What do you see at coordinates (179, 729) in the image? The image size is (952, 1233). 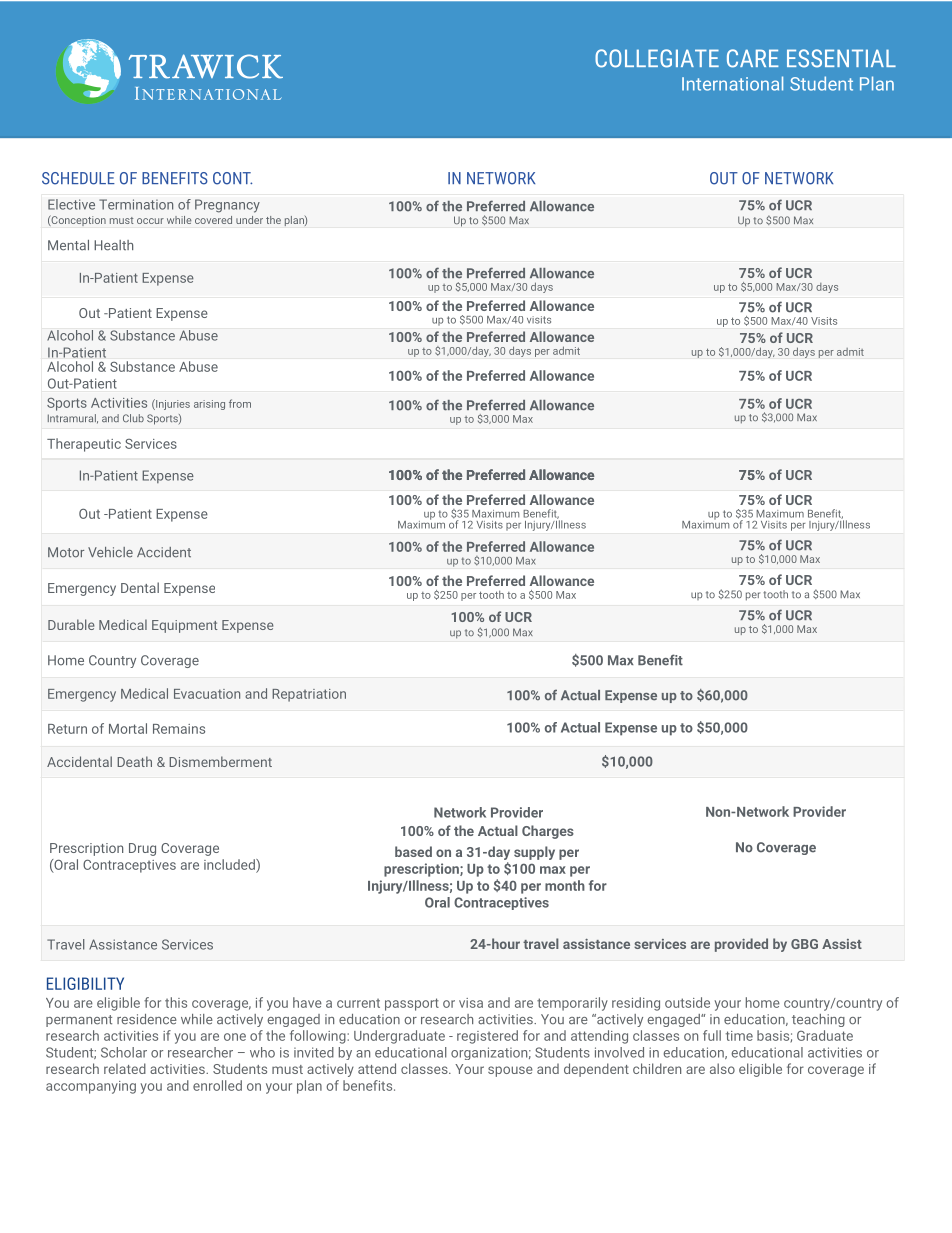 I see `Remains` at bounding box center [179, 729].
